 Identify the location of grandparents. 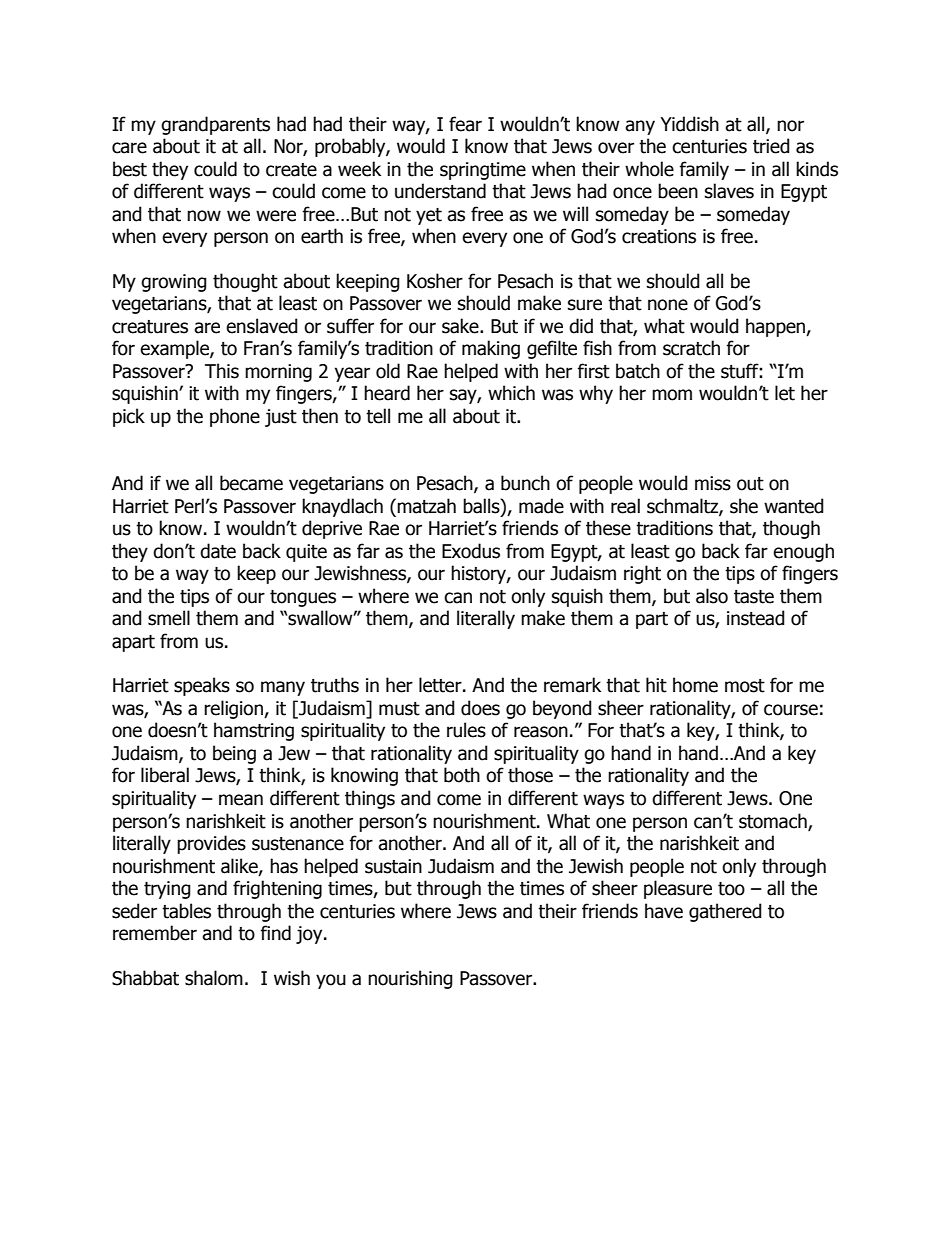
(215, 125).
